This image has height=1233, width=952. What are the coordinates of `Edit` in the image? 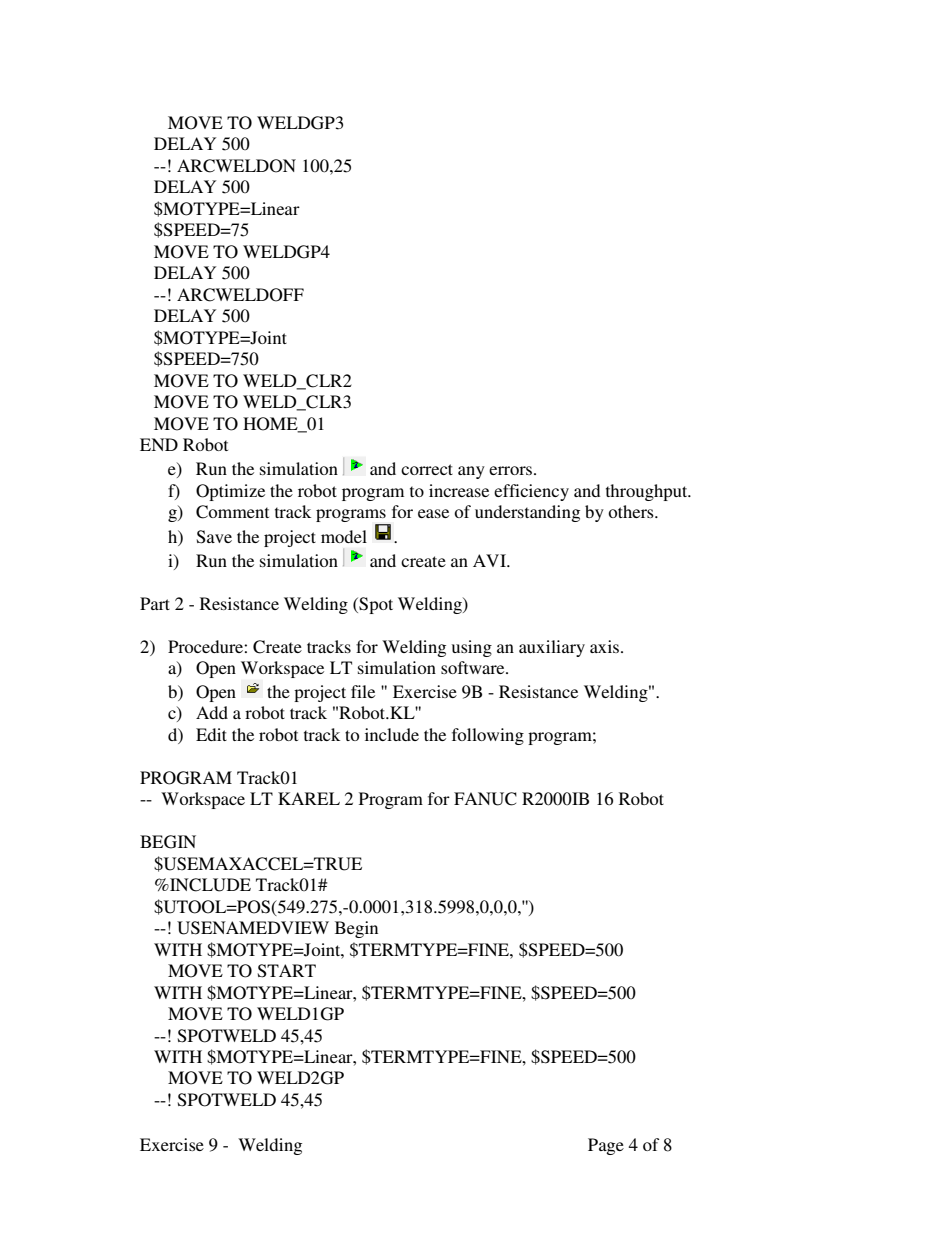 It's located at (211, 734).
